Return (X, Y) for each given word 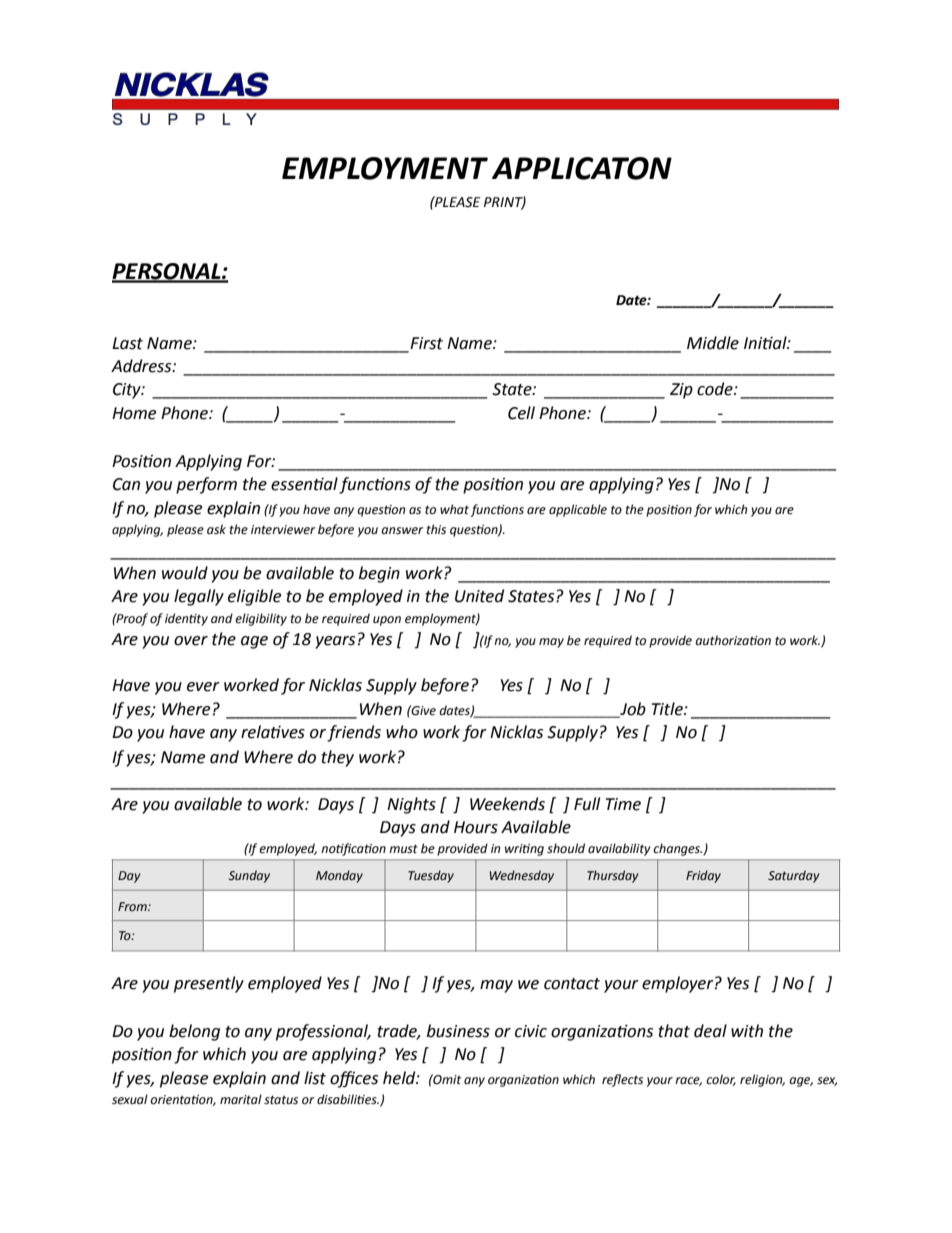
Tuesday (431, 876)
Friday (703, 876)
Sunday (249, 876)
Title (668, 709)
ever (203, 687)
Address (142, 366)
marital (241, 1099)
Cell (521, 413)
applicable (578, 510)
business (458, 1031)
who (402, 732)
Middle (713, 343)
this (436, 529)
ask (216, 529)
